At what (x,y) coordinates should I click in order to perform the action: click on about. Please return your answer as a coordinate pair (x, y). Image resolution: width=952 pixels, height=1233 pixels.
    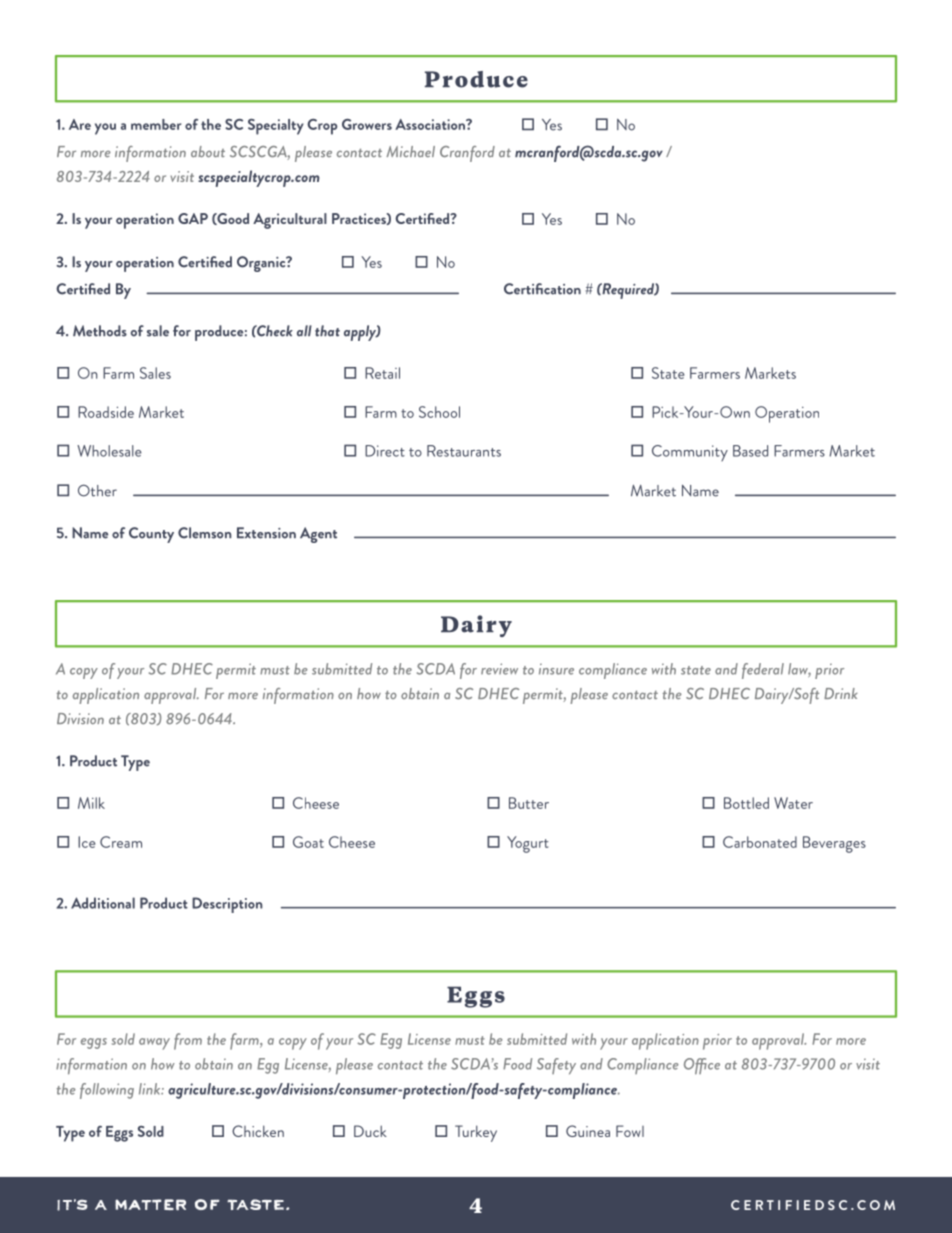
    Looking at the image, I should click on (208, 151).
